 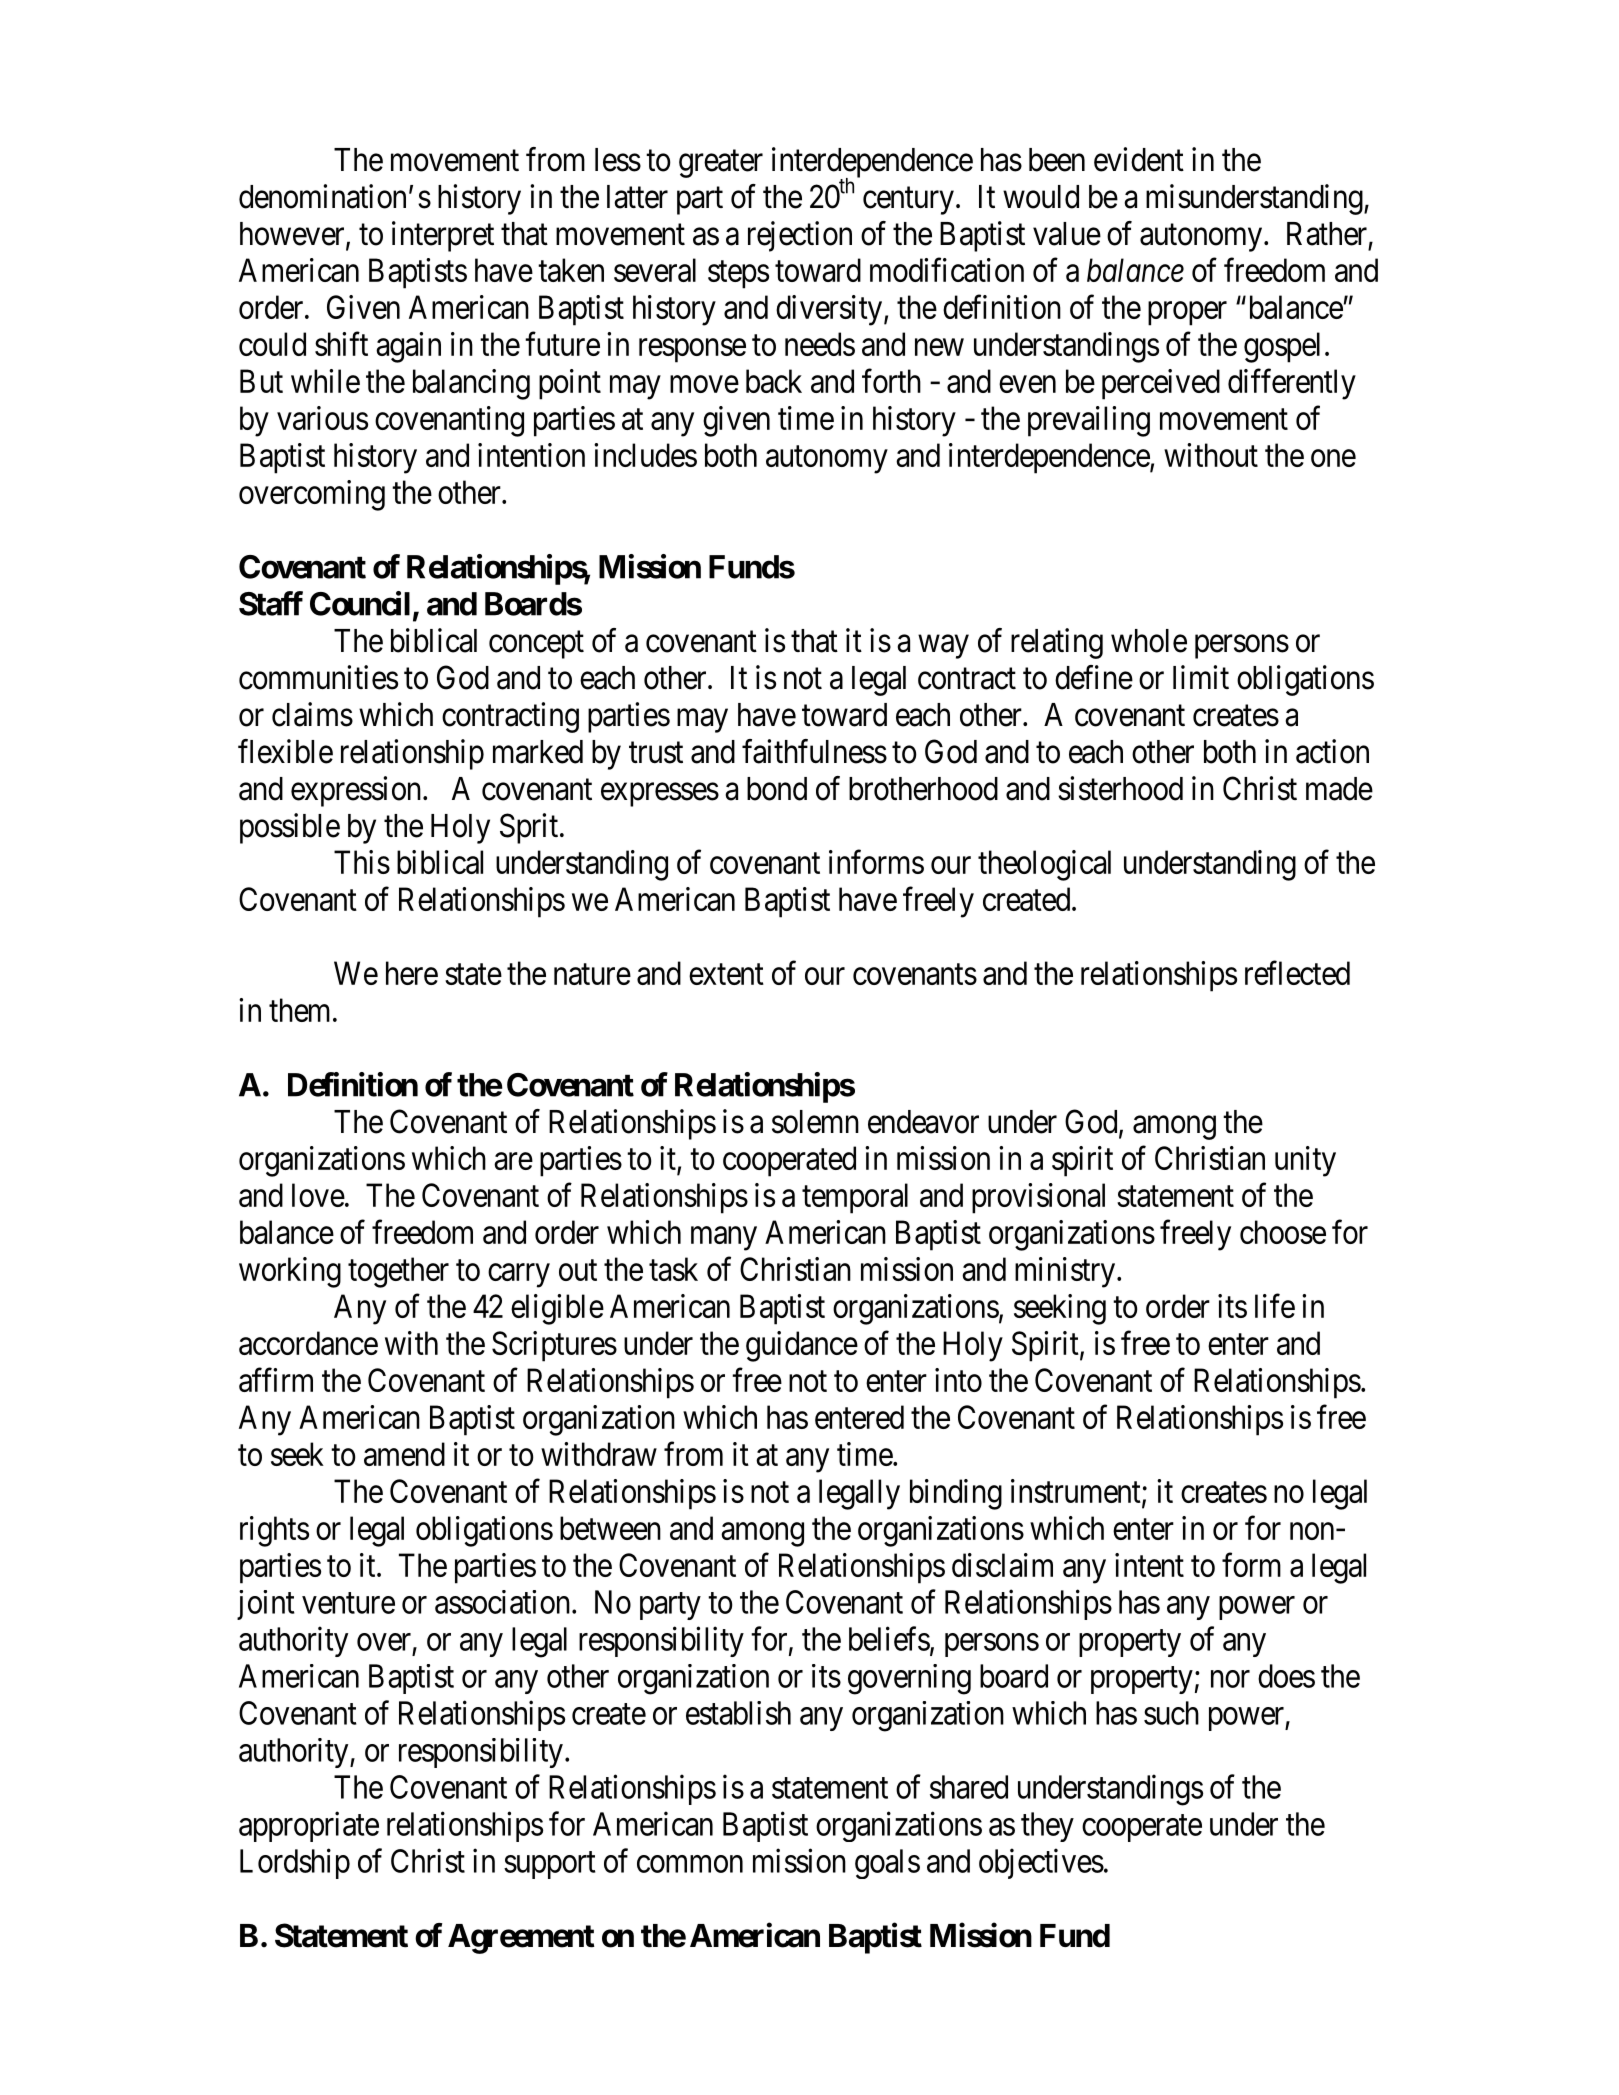 I want to click on evident, so click(x=1139, y=159).
